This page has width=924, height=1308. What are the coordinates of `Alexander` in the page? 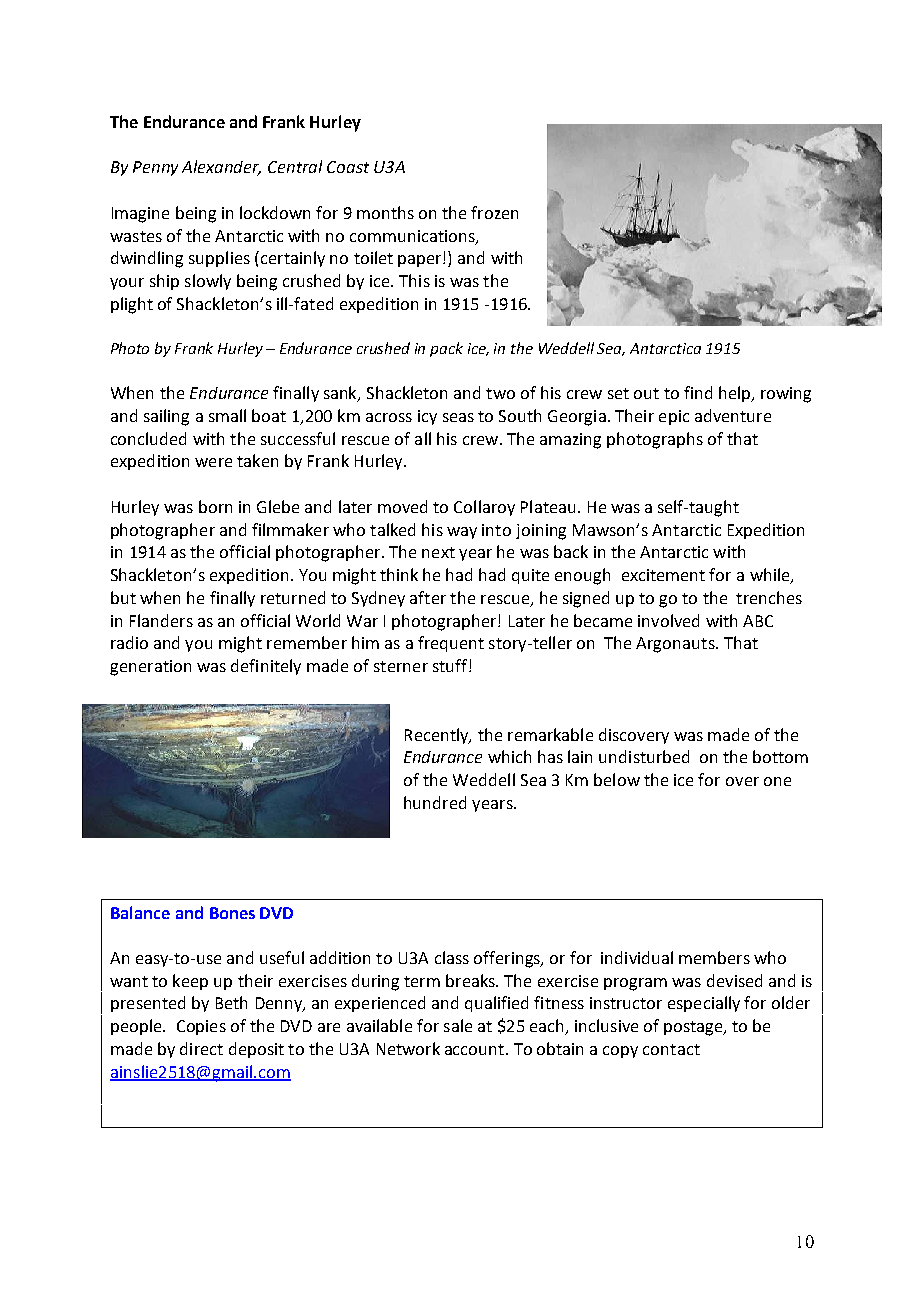 It's located at (221, 168).
